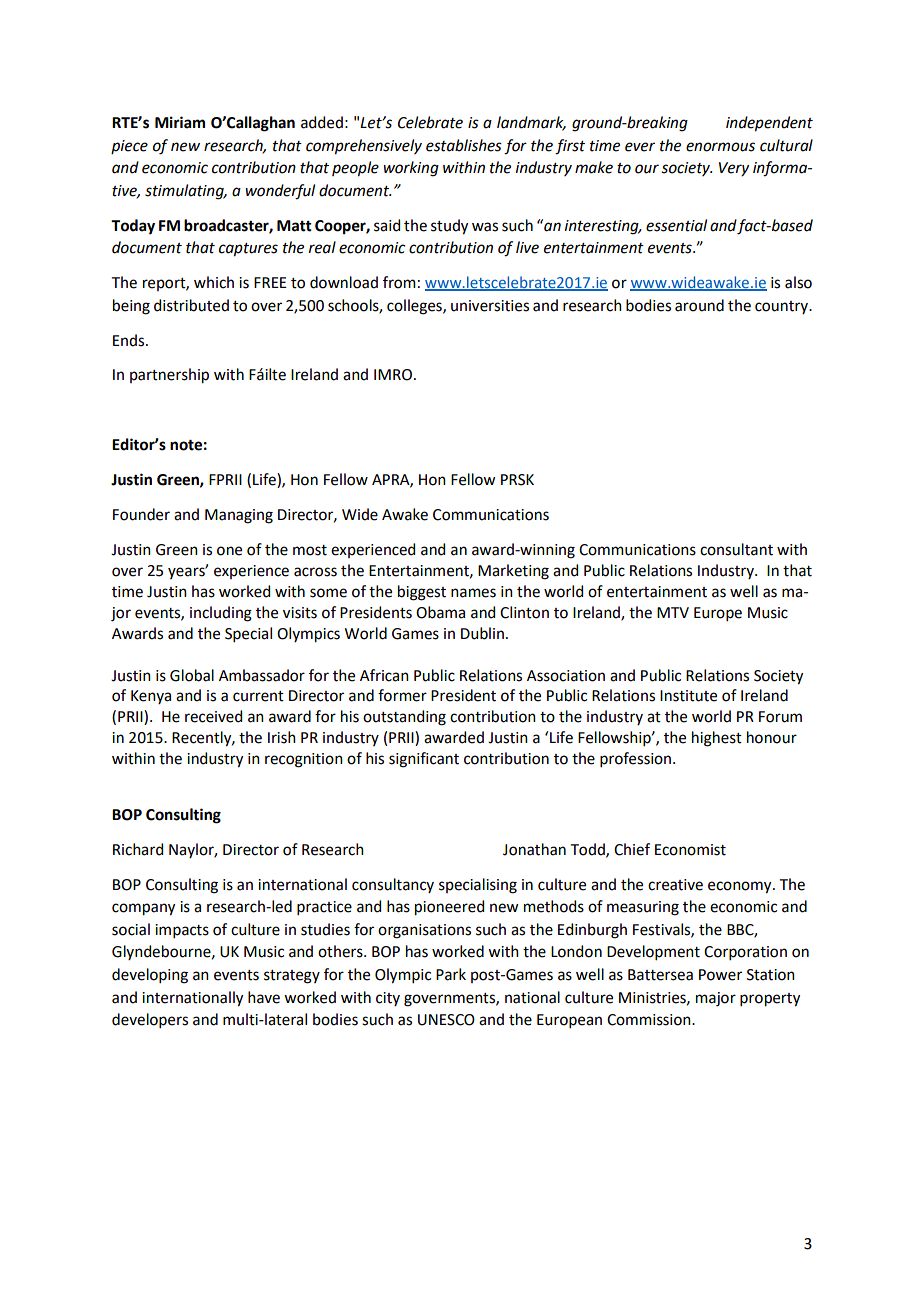 The height and width of the page is (1309, 924). Describe the element at coordinates (464, 145) in the page. I see `establishes` at that location.
